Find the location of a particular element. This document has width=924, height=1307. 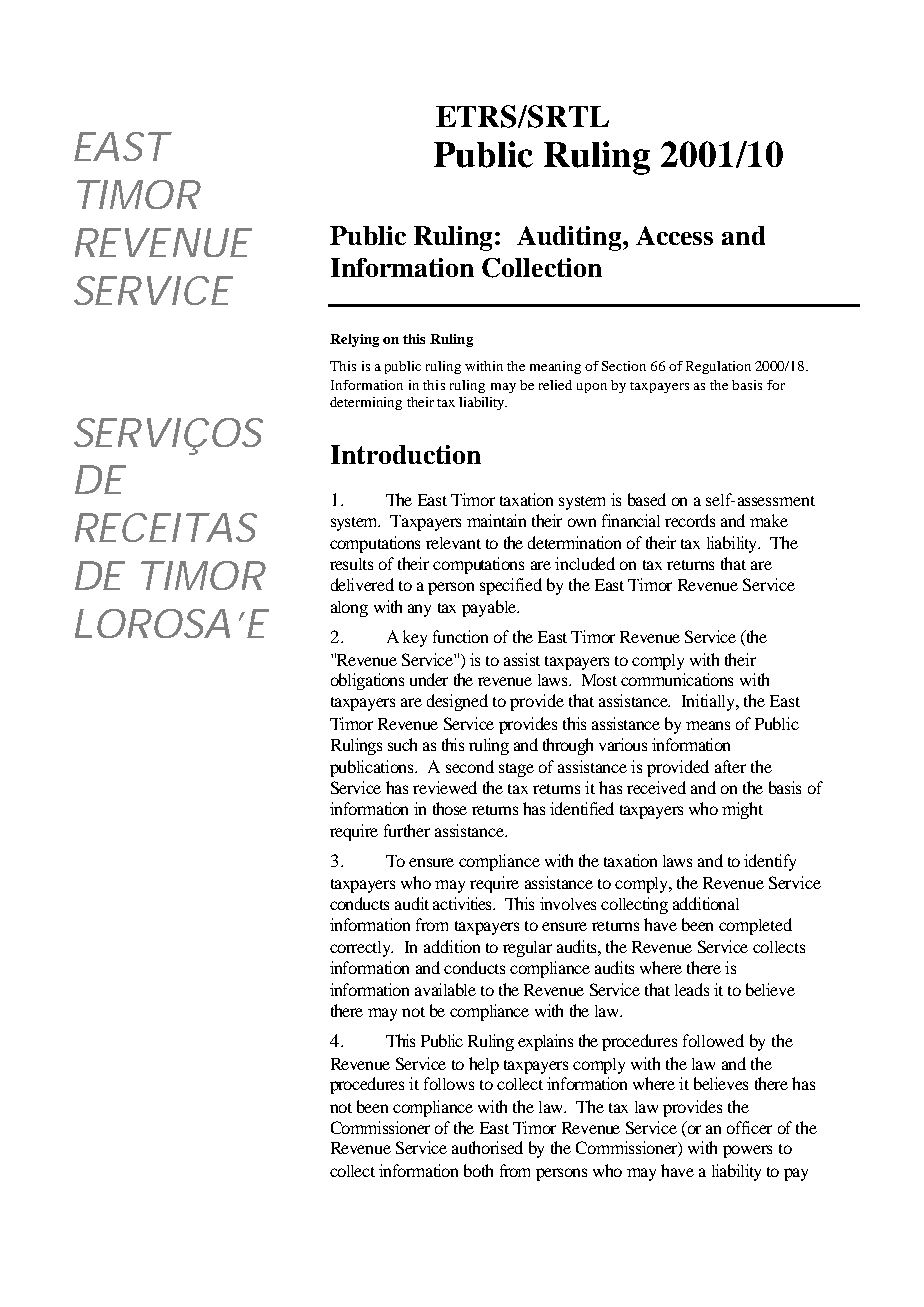

determination is located at coordinates (574, 542).
